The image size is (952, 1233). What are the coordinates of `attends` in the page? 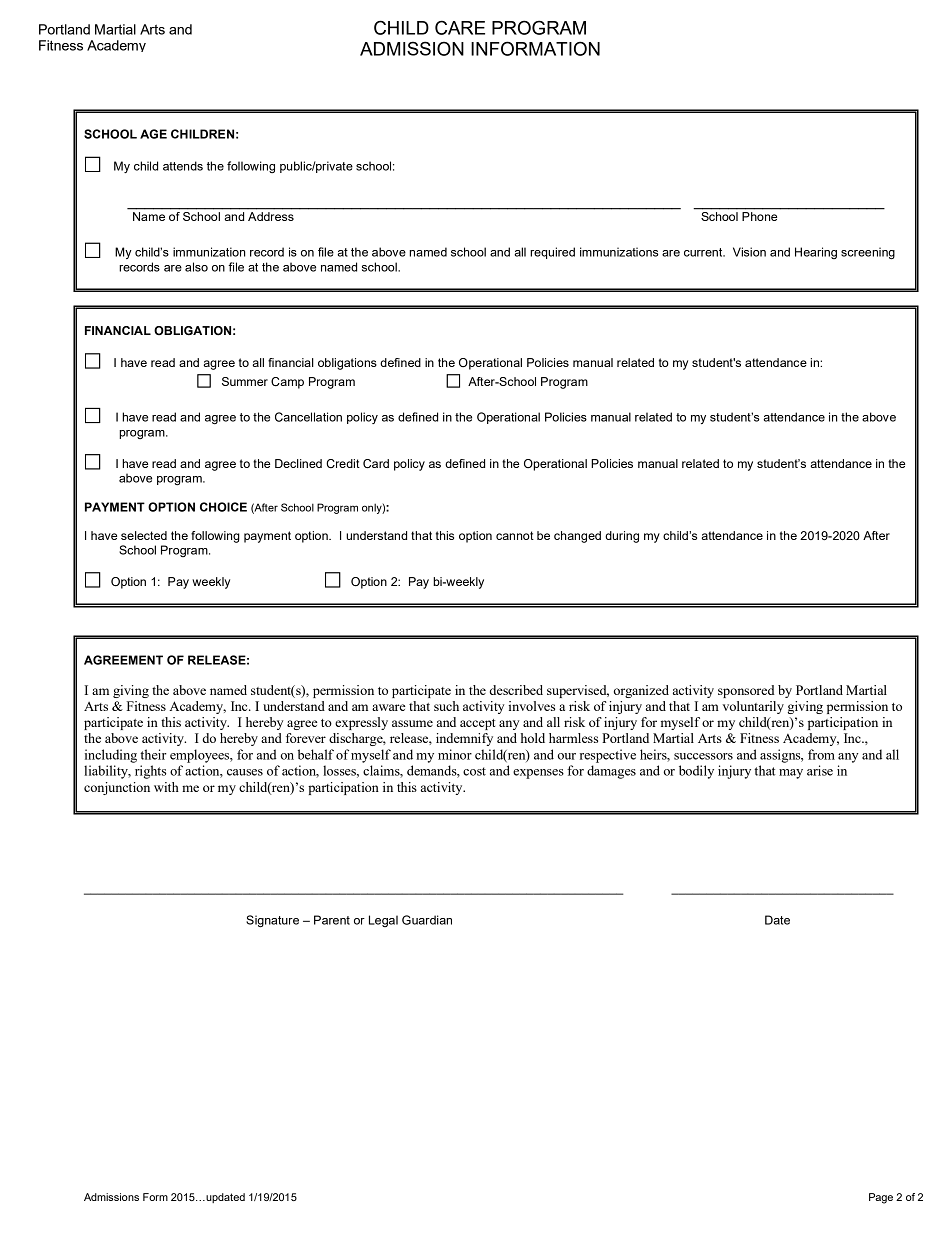 It's located at (183, 166).
